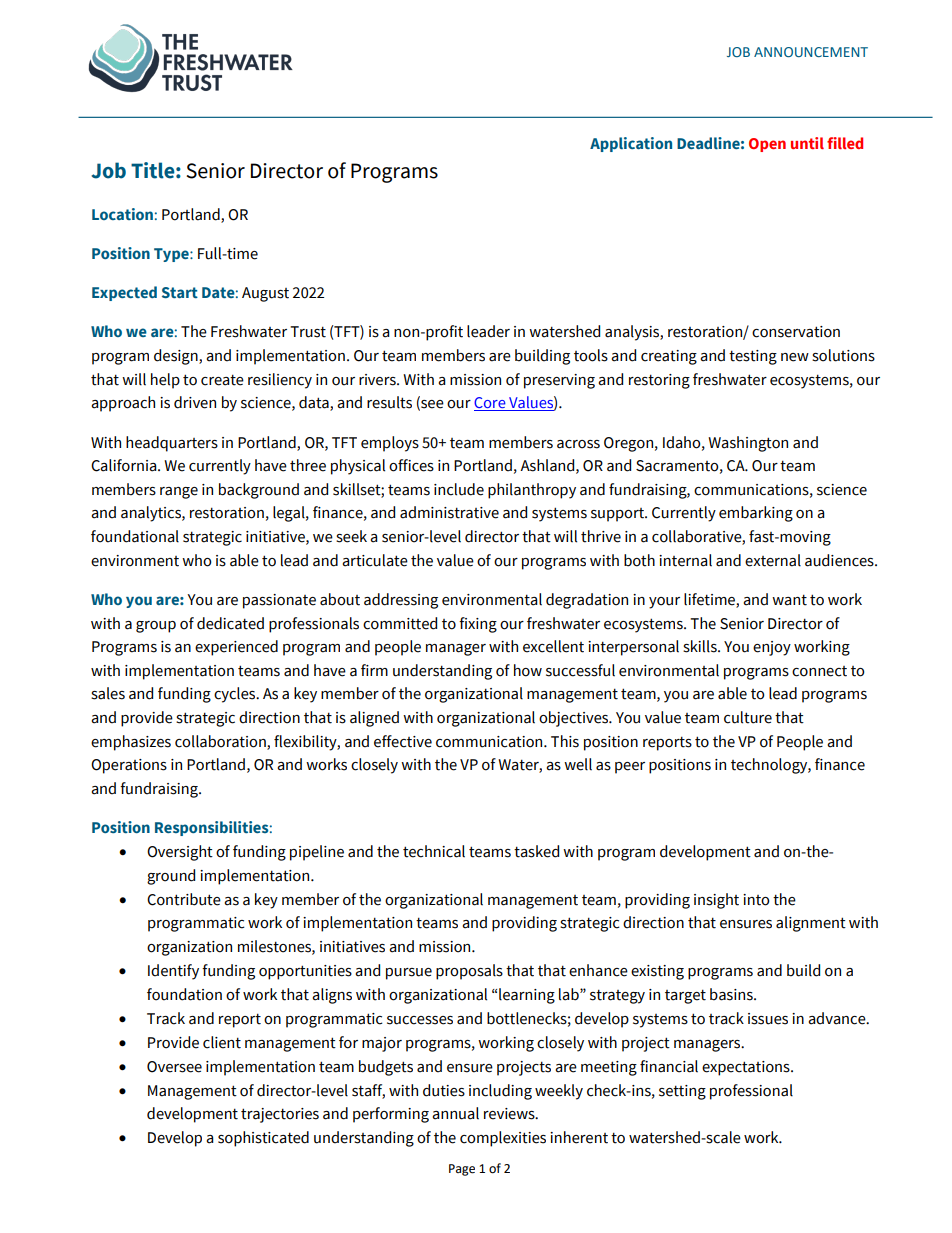 This screenshot has width=952, height=1233. I want to click on sophisticated, so click(263, 1139).
